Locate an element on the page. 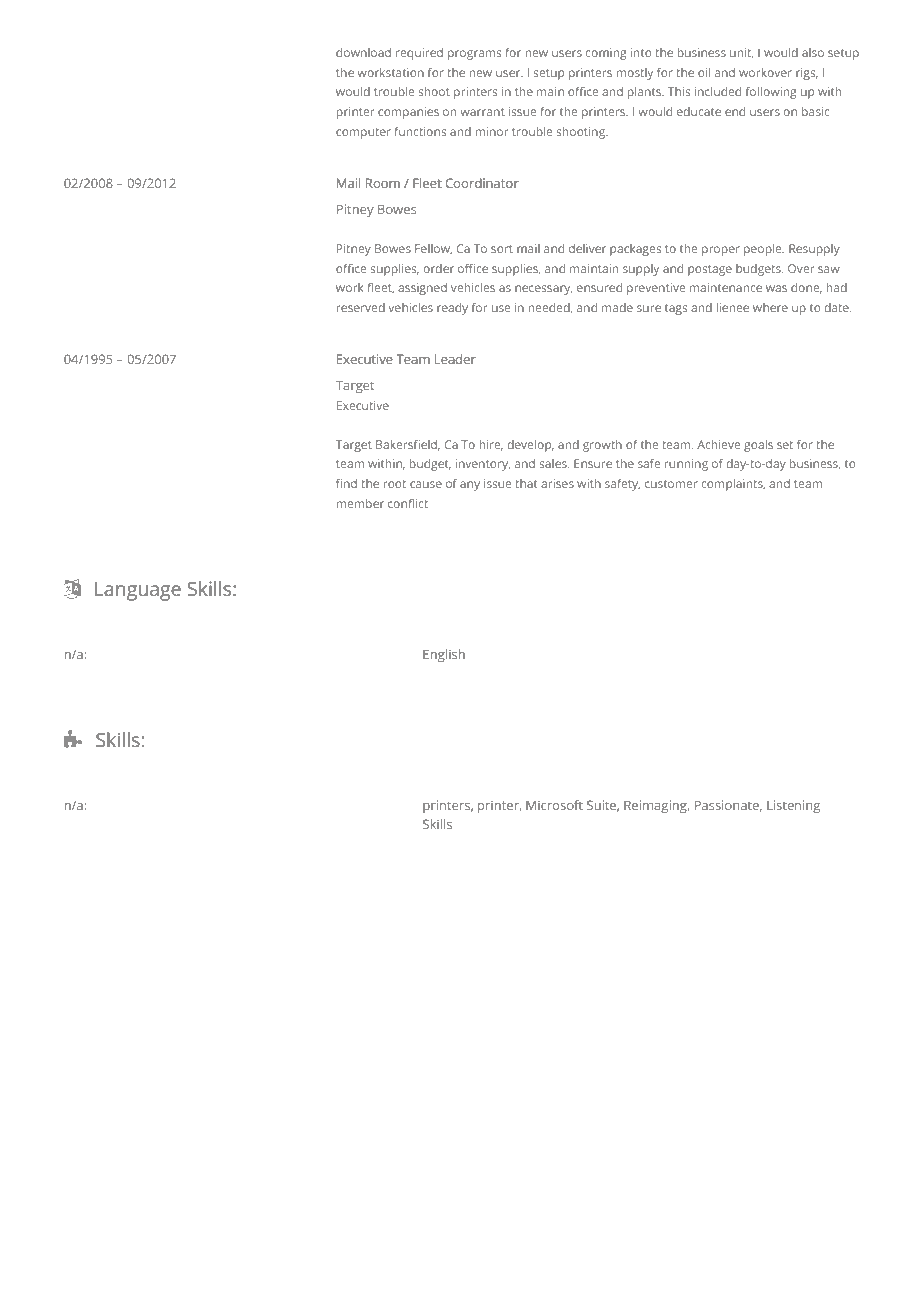 Image resolution: width=924 pixels, height=1308 pixels. Listening is located at coordinates (793, 806).
